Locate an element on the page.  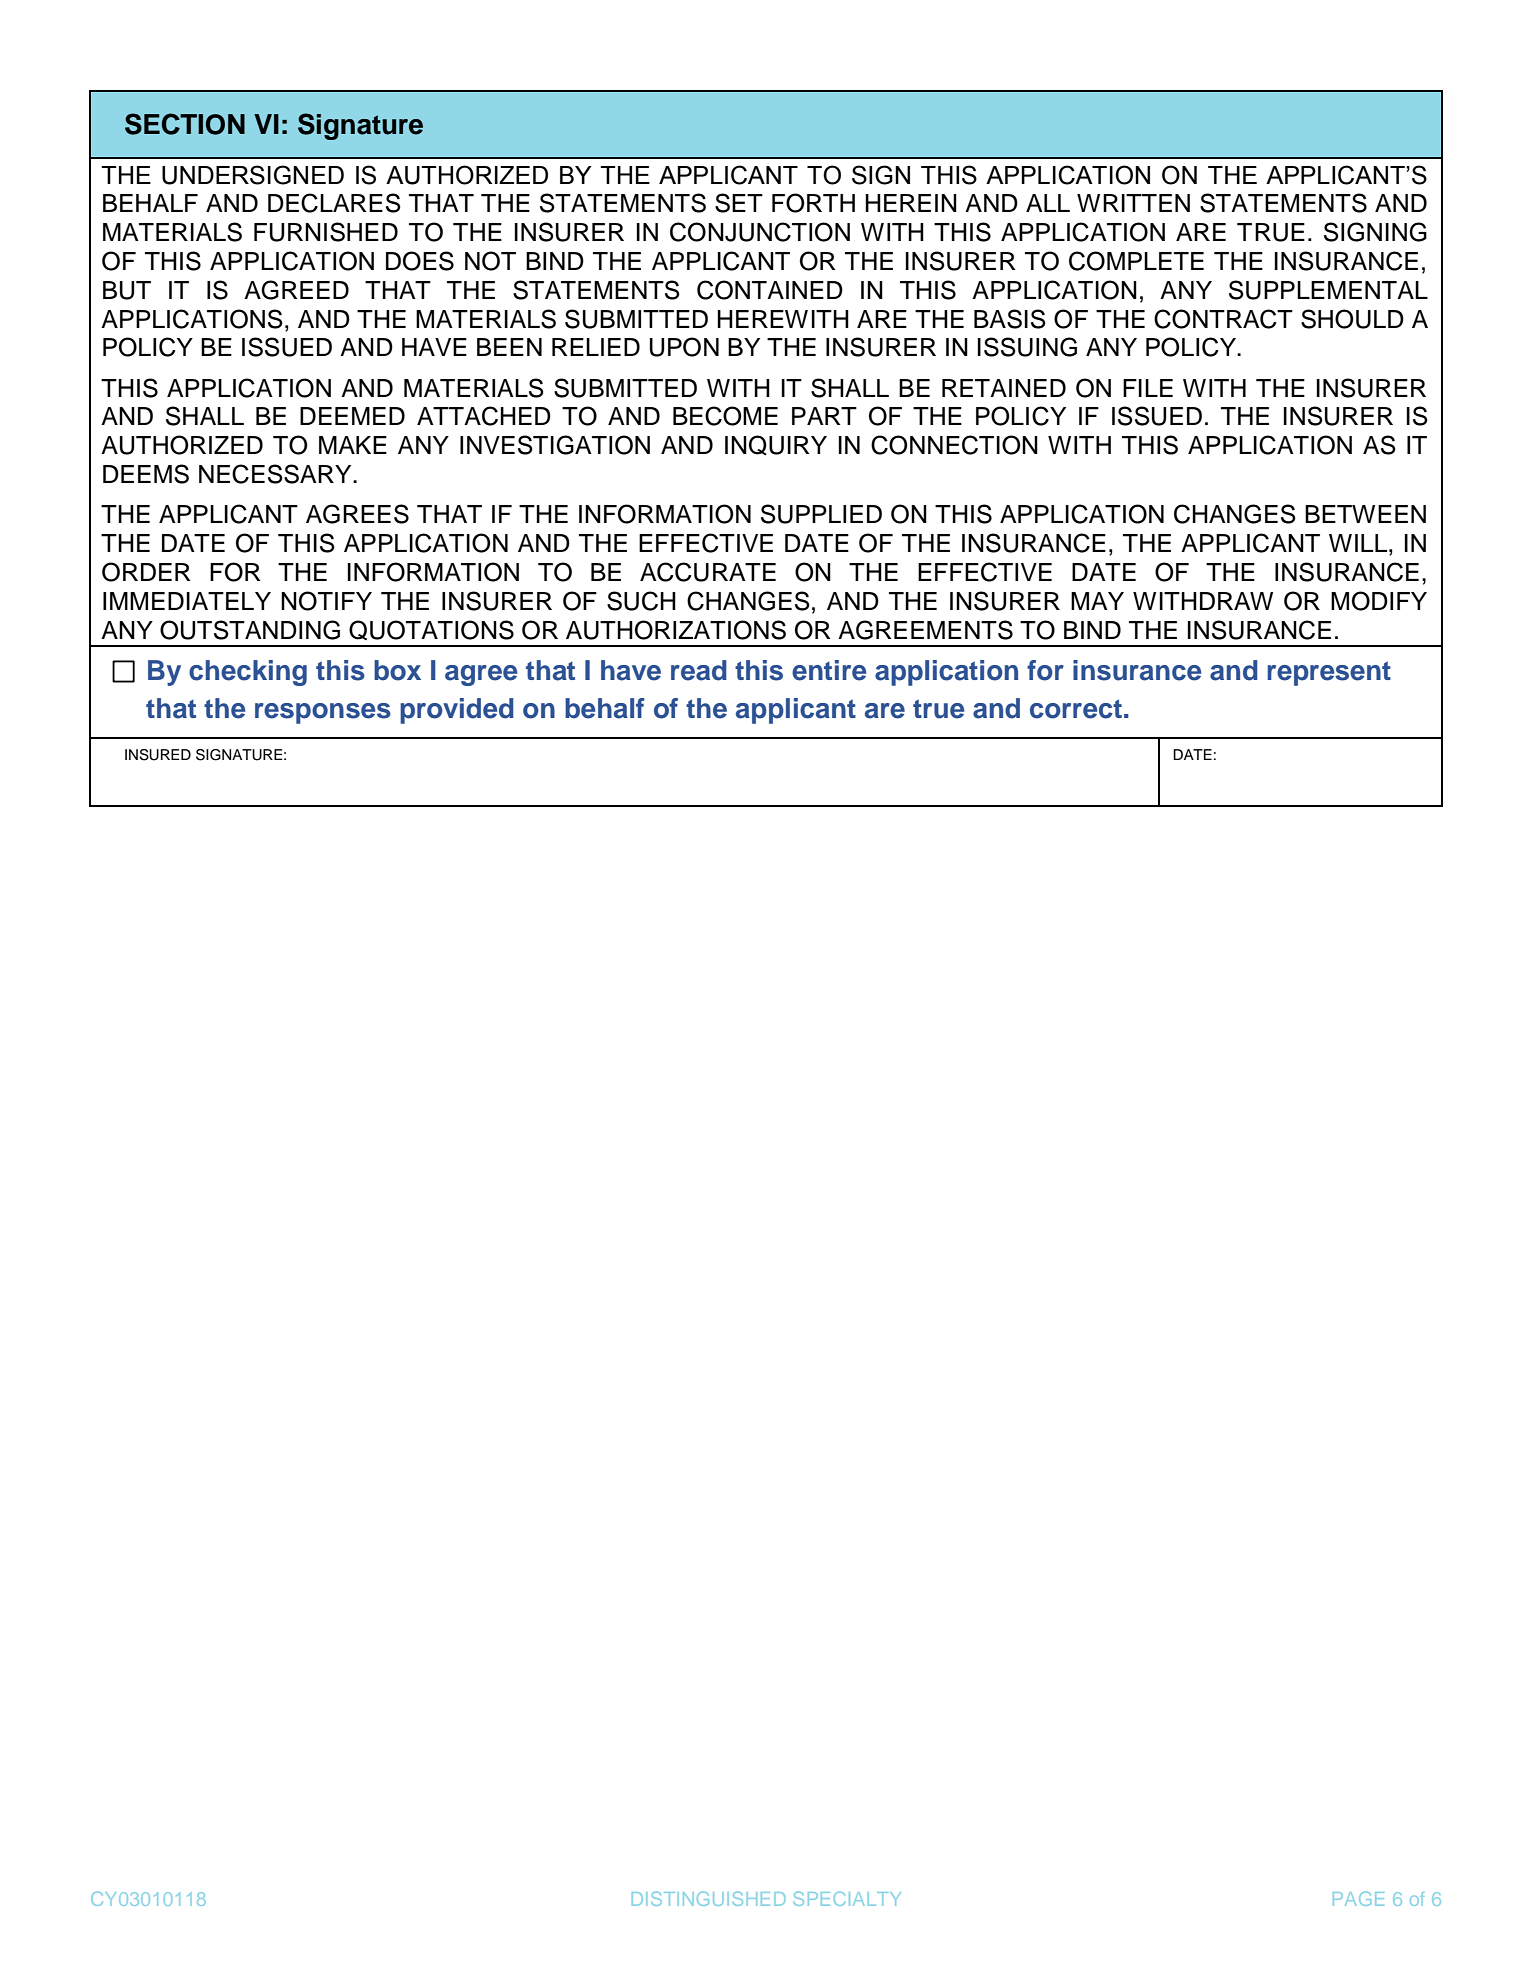
DECLARES is located at coordinates (334, 203).
